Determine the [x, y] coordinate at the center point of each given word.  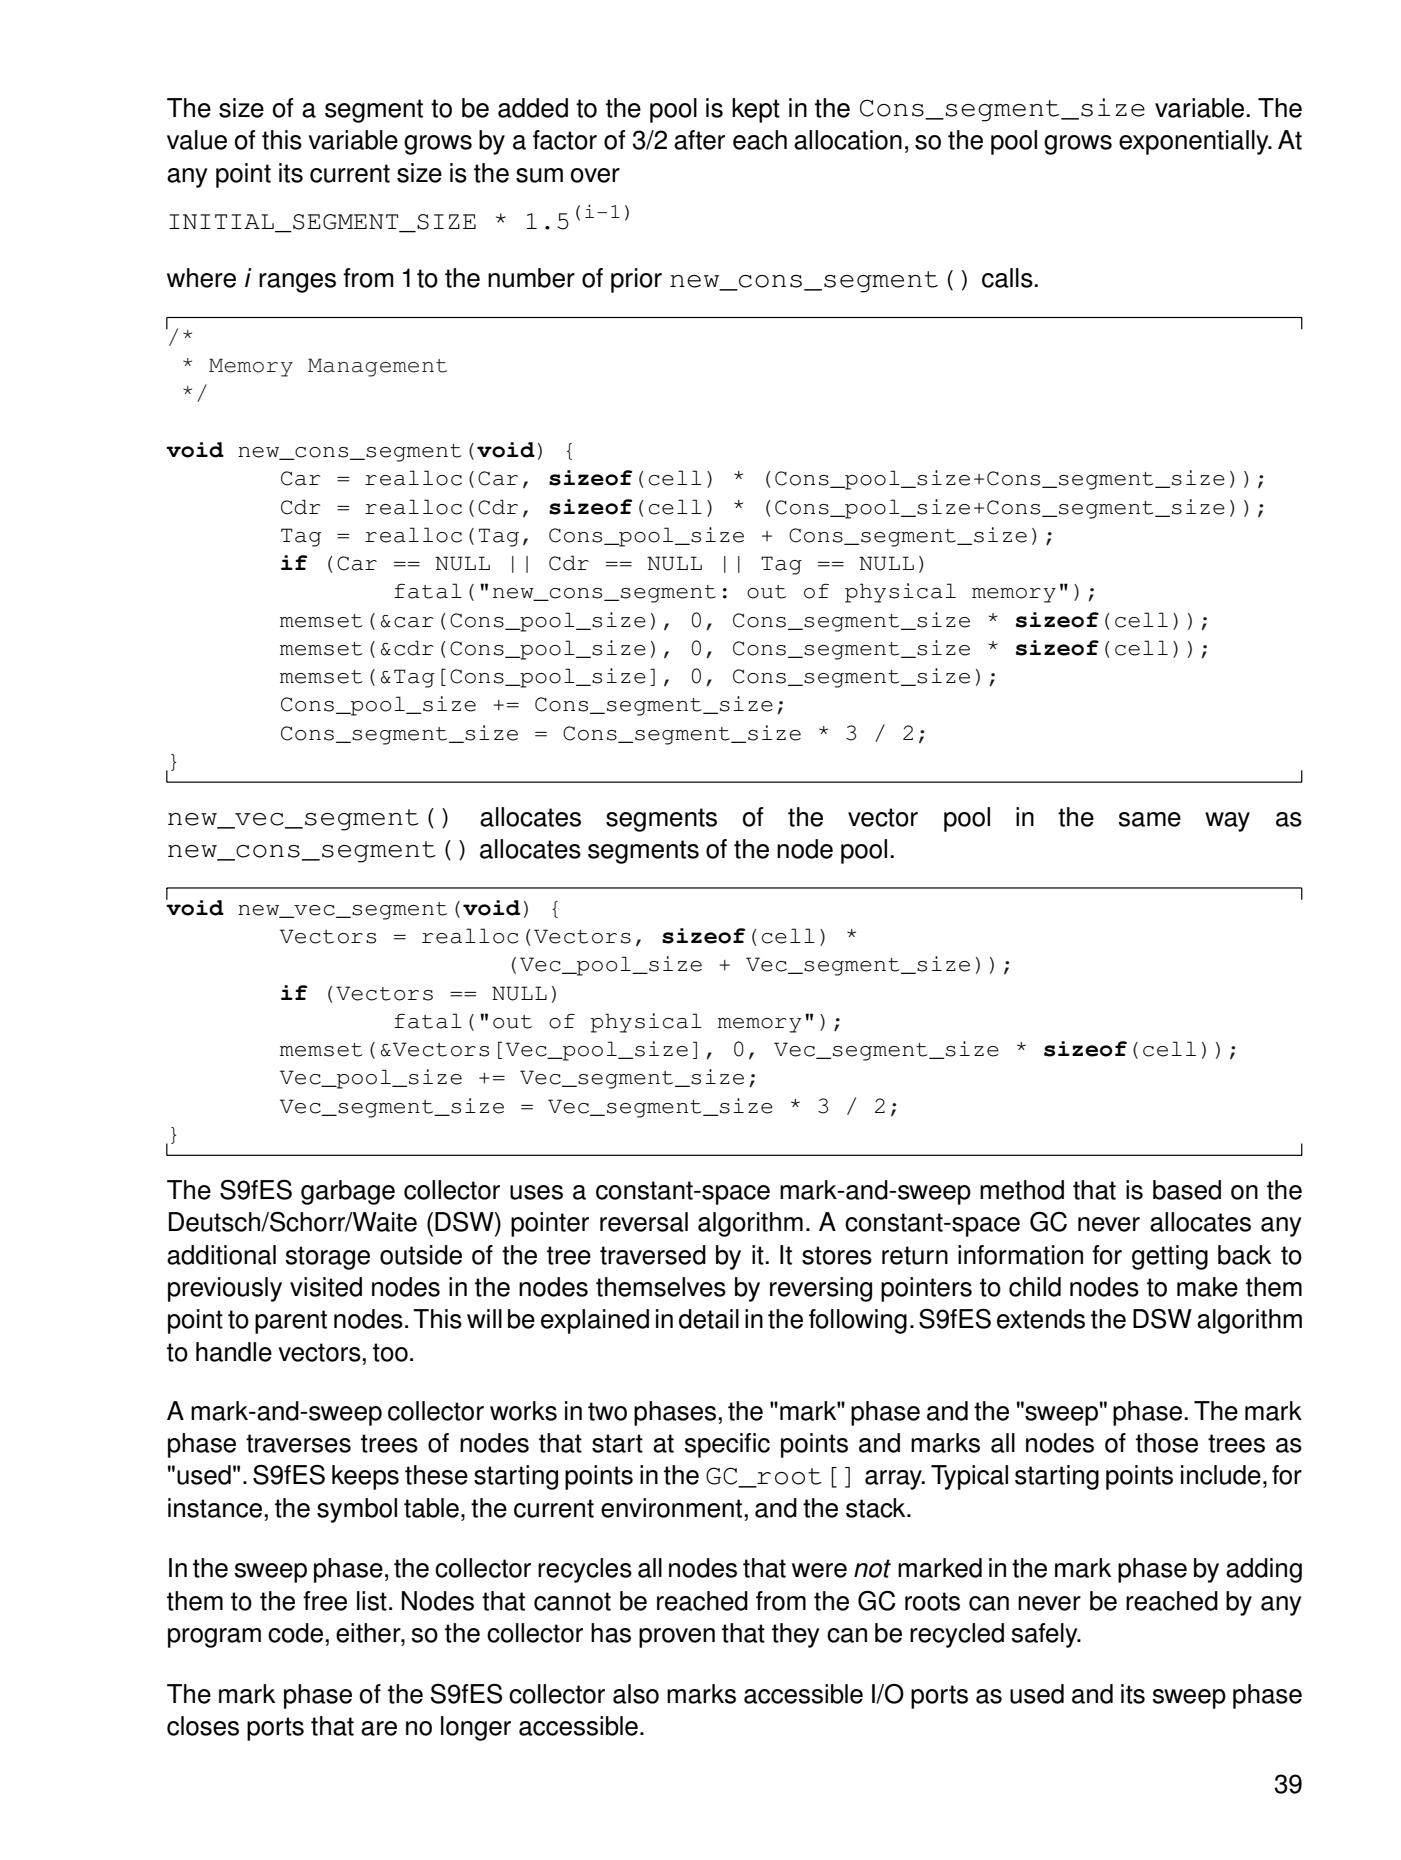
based [1187, 1190]
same [1150, 819]
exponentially [1195, 142]
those [1167, 1443]
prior [636, 280]
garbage [348, 1192]
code [297, 1633]
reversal [644, 1222]
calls [1008, 278]
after [699, 140]
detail [709, 1319]
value [197, 140]
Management [377, 367]
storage [328, 1258]
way [1227, 822]
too [390, 1352]
